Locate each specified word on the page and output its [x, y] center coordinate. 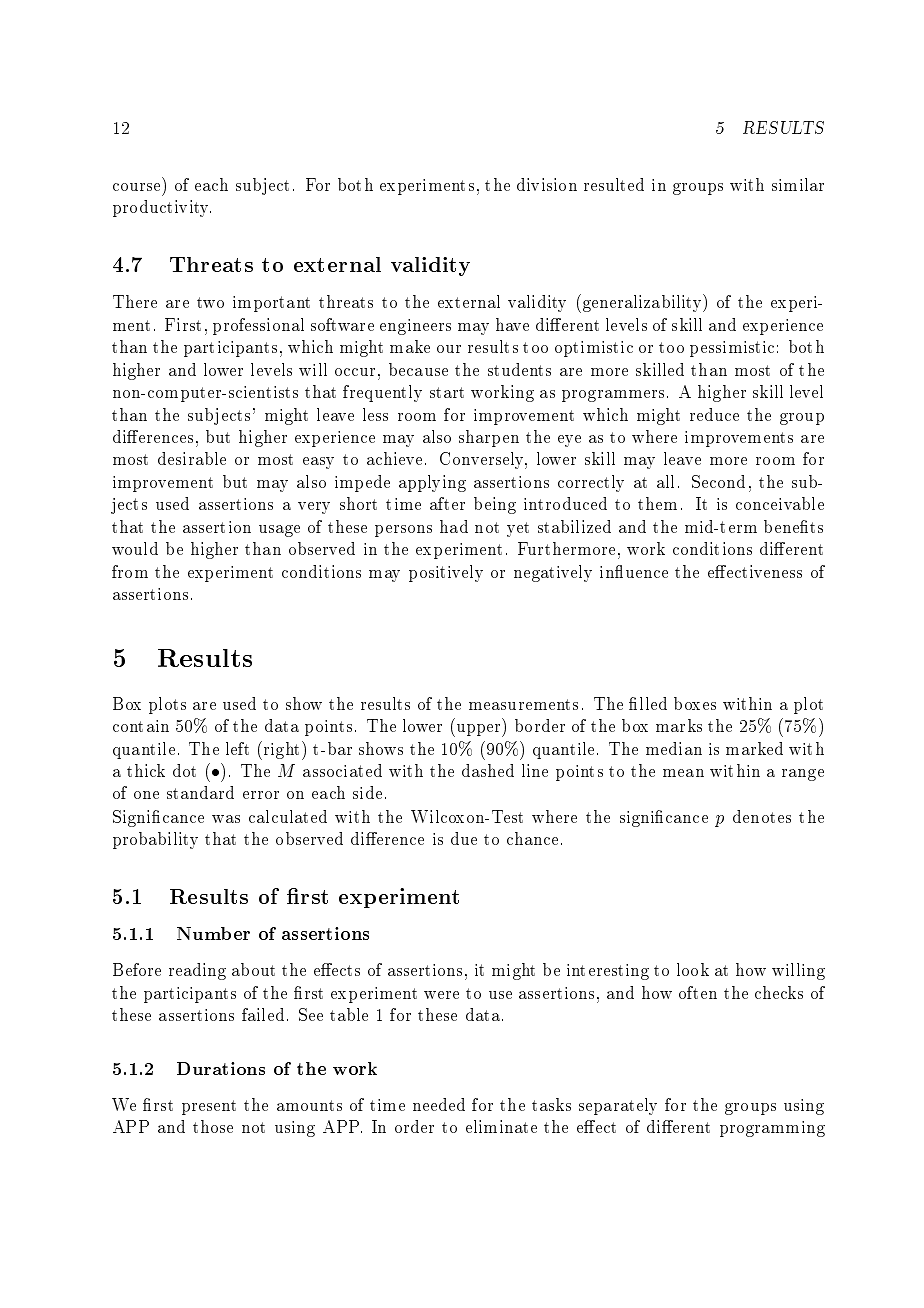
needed [439, 1104]
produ [135, 208]
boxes [695, 703]
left [237, 748]
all [665, 481]
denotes [762, 816]
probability [155, 840]
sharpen [489, 438]
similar [798, 184]
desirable [192, 458]
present [209, 1107]
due [464, 838]
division [547, 184]
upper [478, 730]
